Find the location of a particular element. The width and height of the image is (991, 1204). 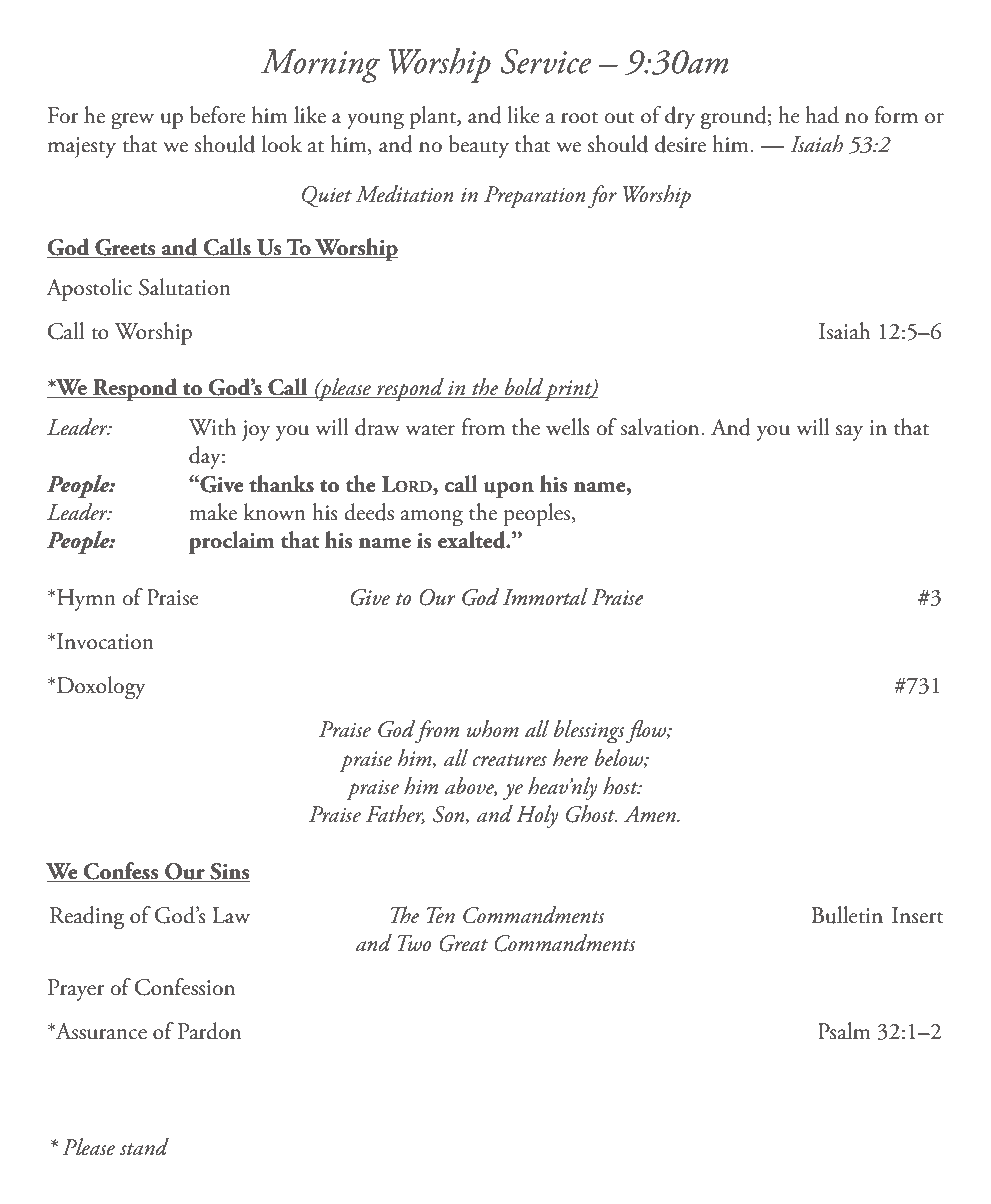

Psalm is located at coordinates (844, 1031).
